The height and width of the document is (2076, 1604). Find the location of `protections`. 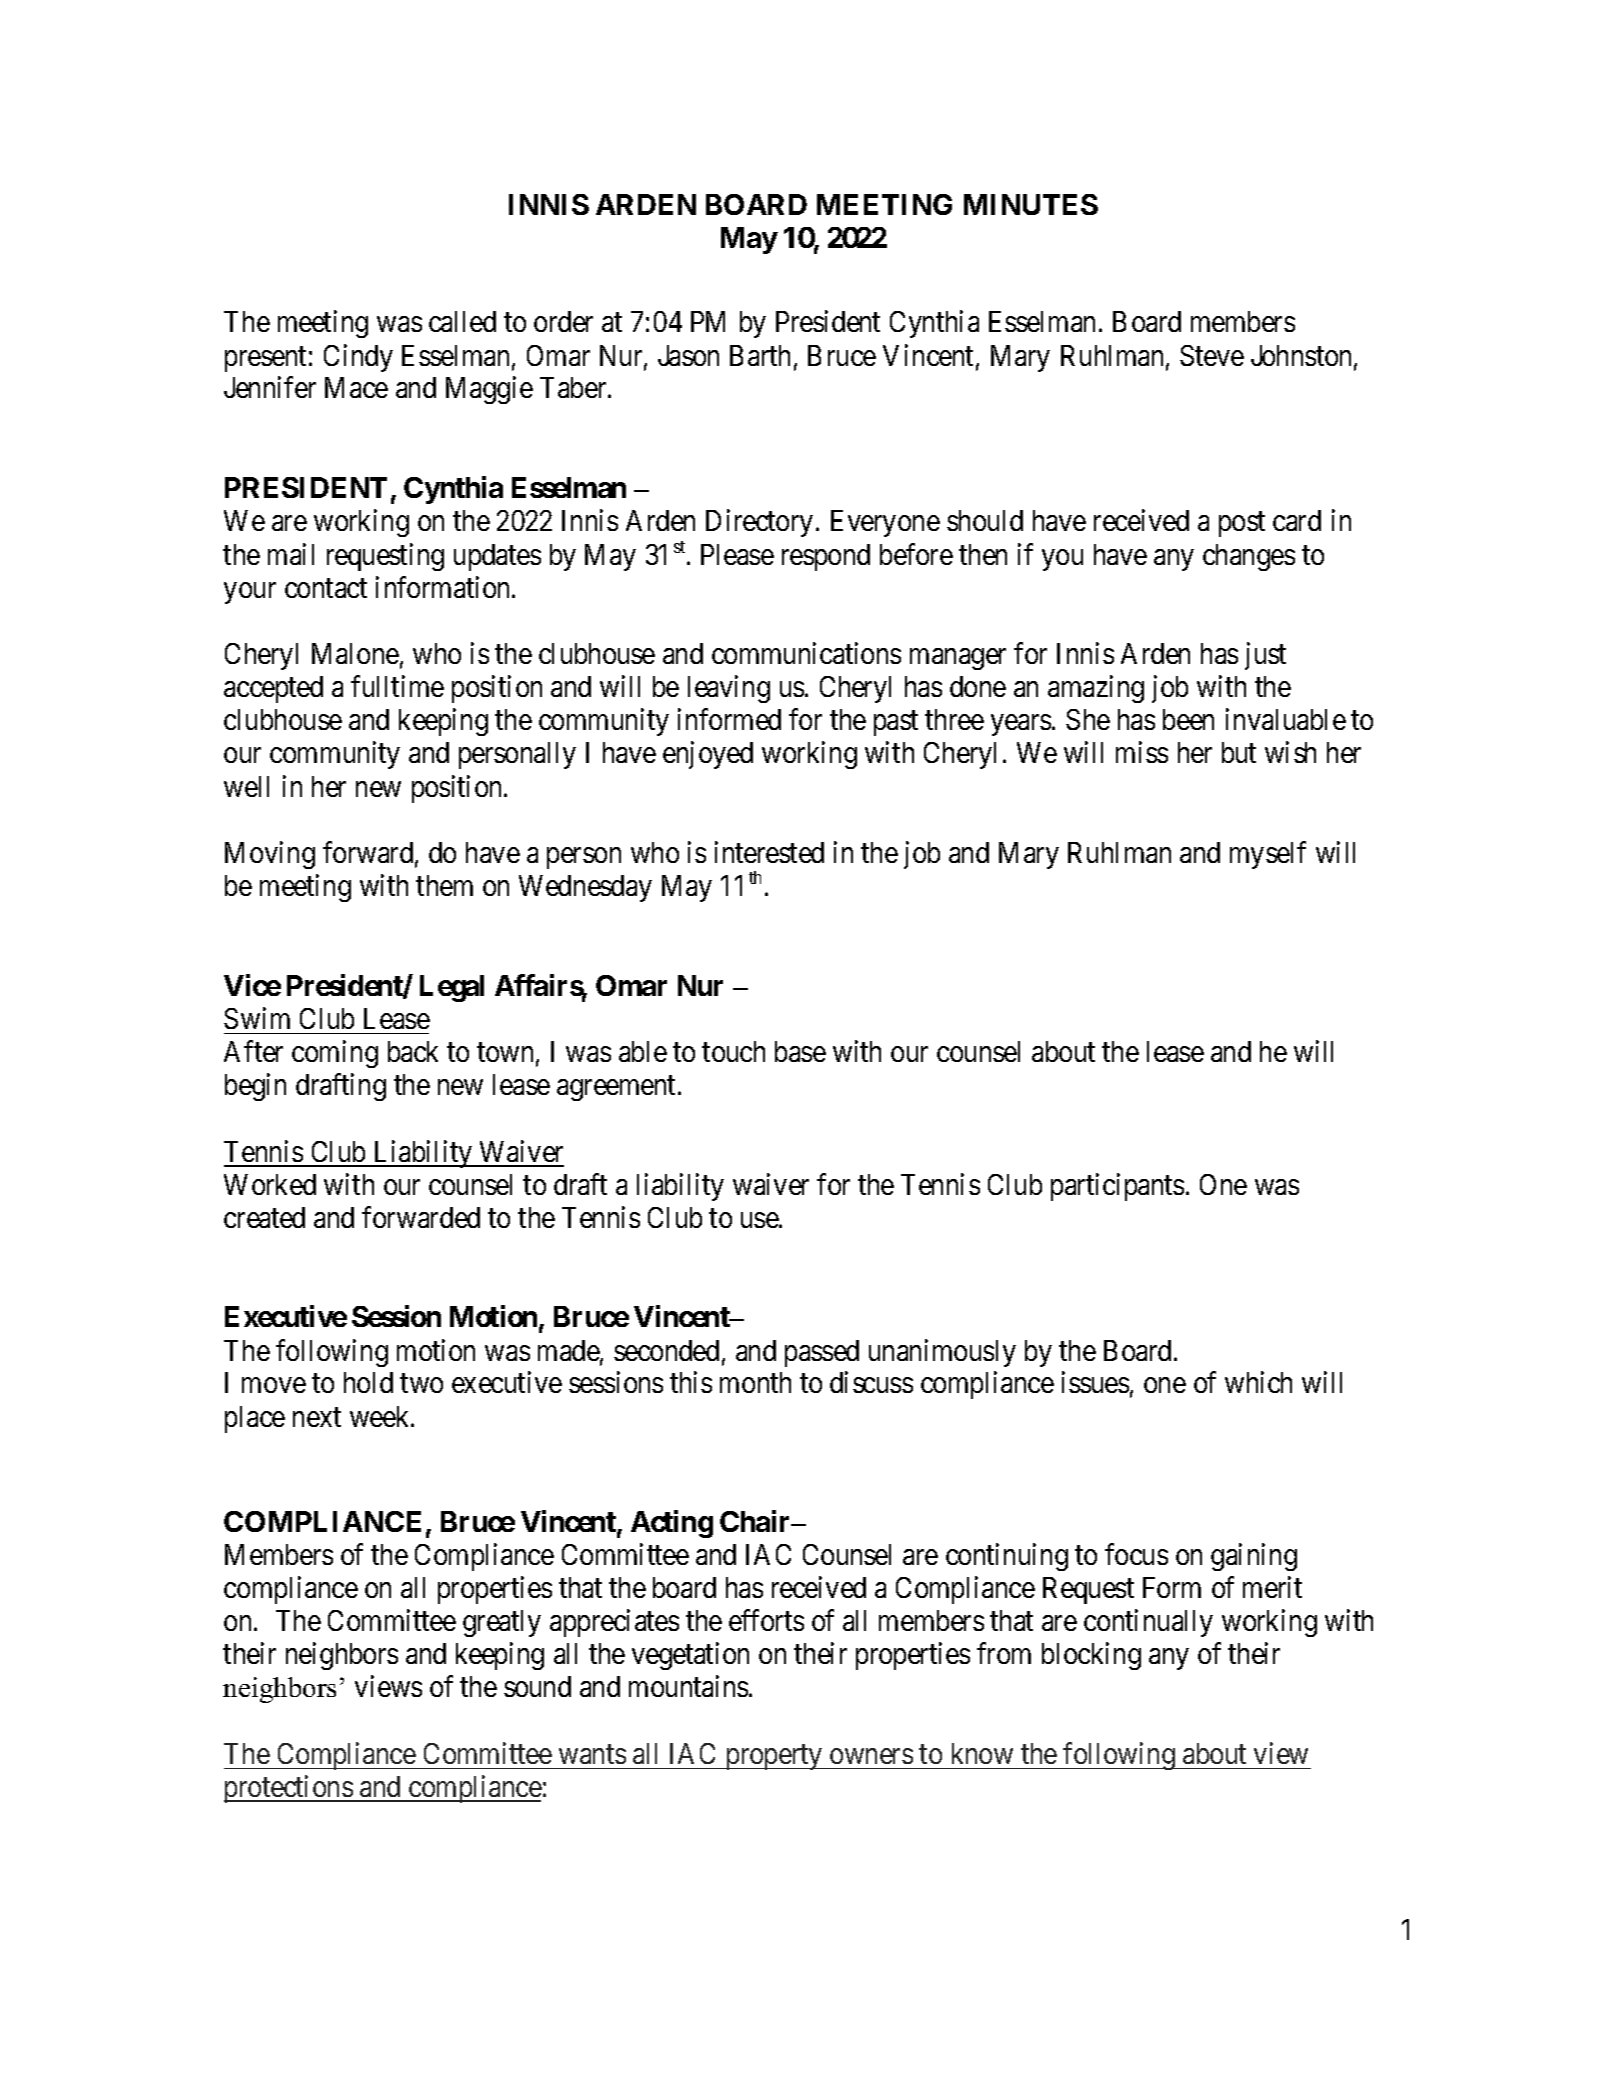

protections is located at coordinates (289, 1789).
